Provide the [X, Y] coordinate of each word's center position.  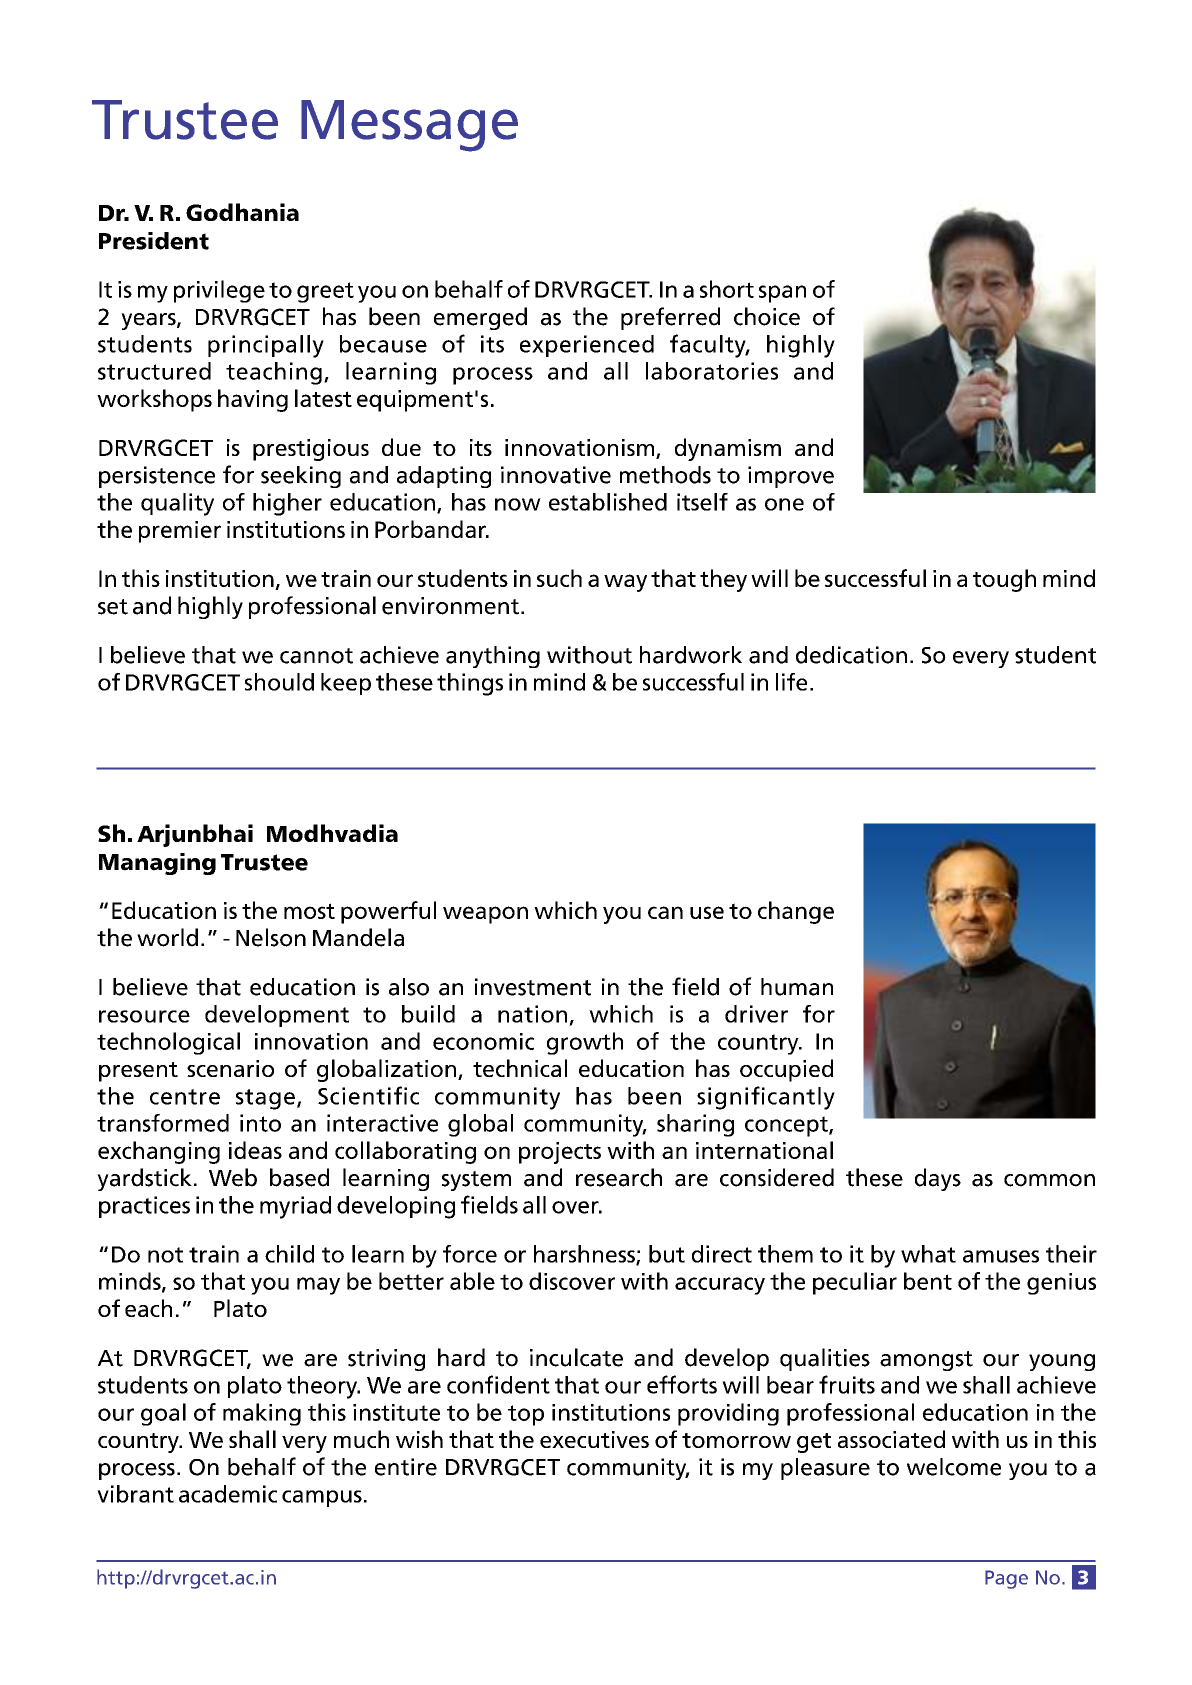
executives [594, 1439]
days [938, 1179]
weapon [485, 915]
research [619, 1177]
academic [228, 1494]
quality [177, 504]
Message [409, 126]
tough [1004, 580]
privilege [219, 291]
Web [233, 1177]
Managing [157, 864]
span [782, 294]
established [608, 502]
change [796, 912]
